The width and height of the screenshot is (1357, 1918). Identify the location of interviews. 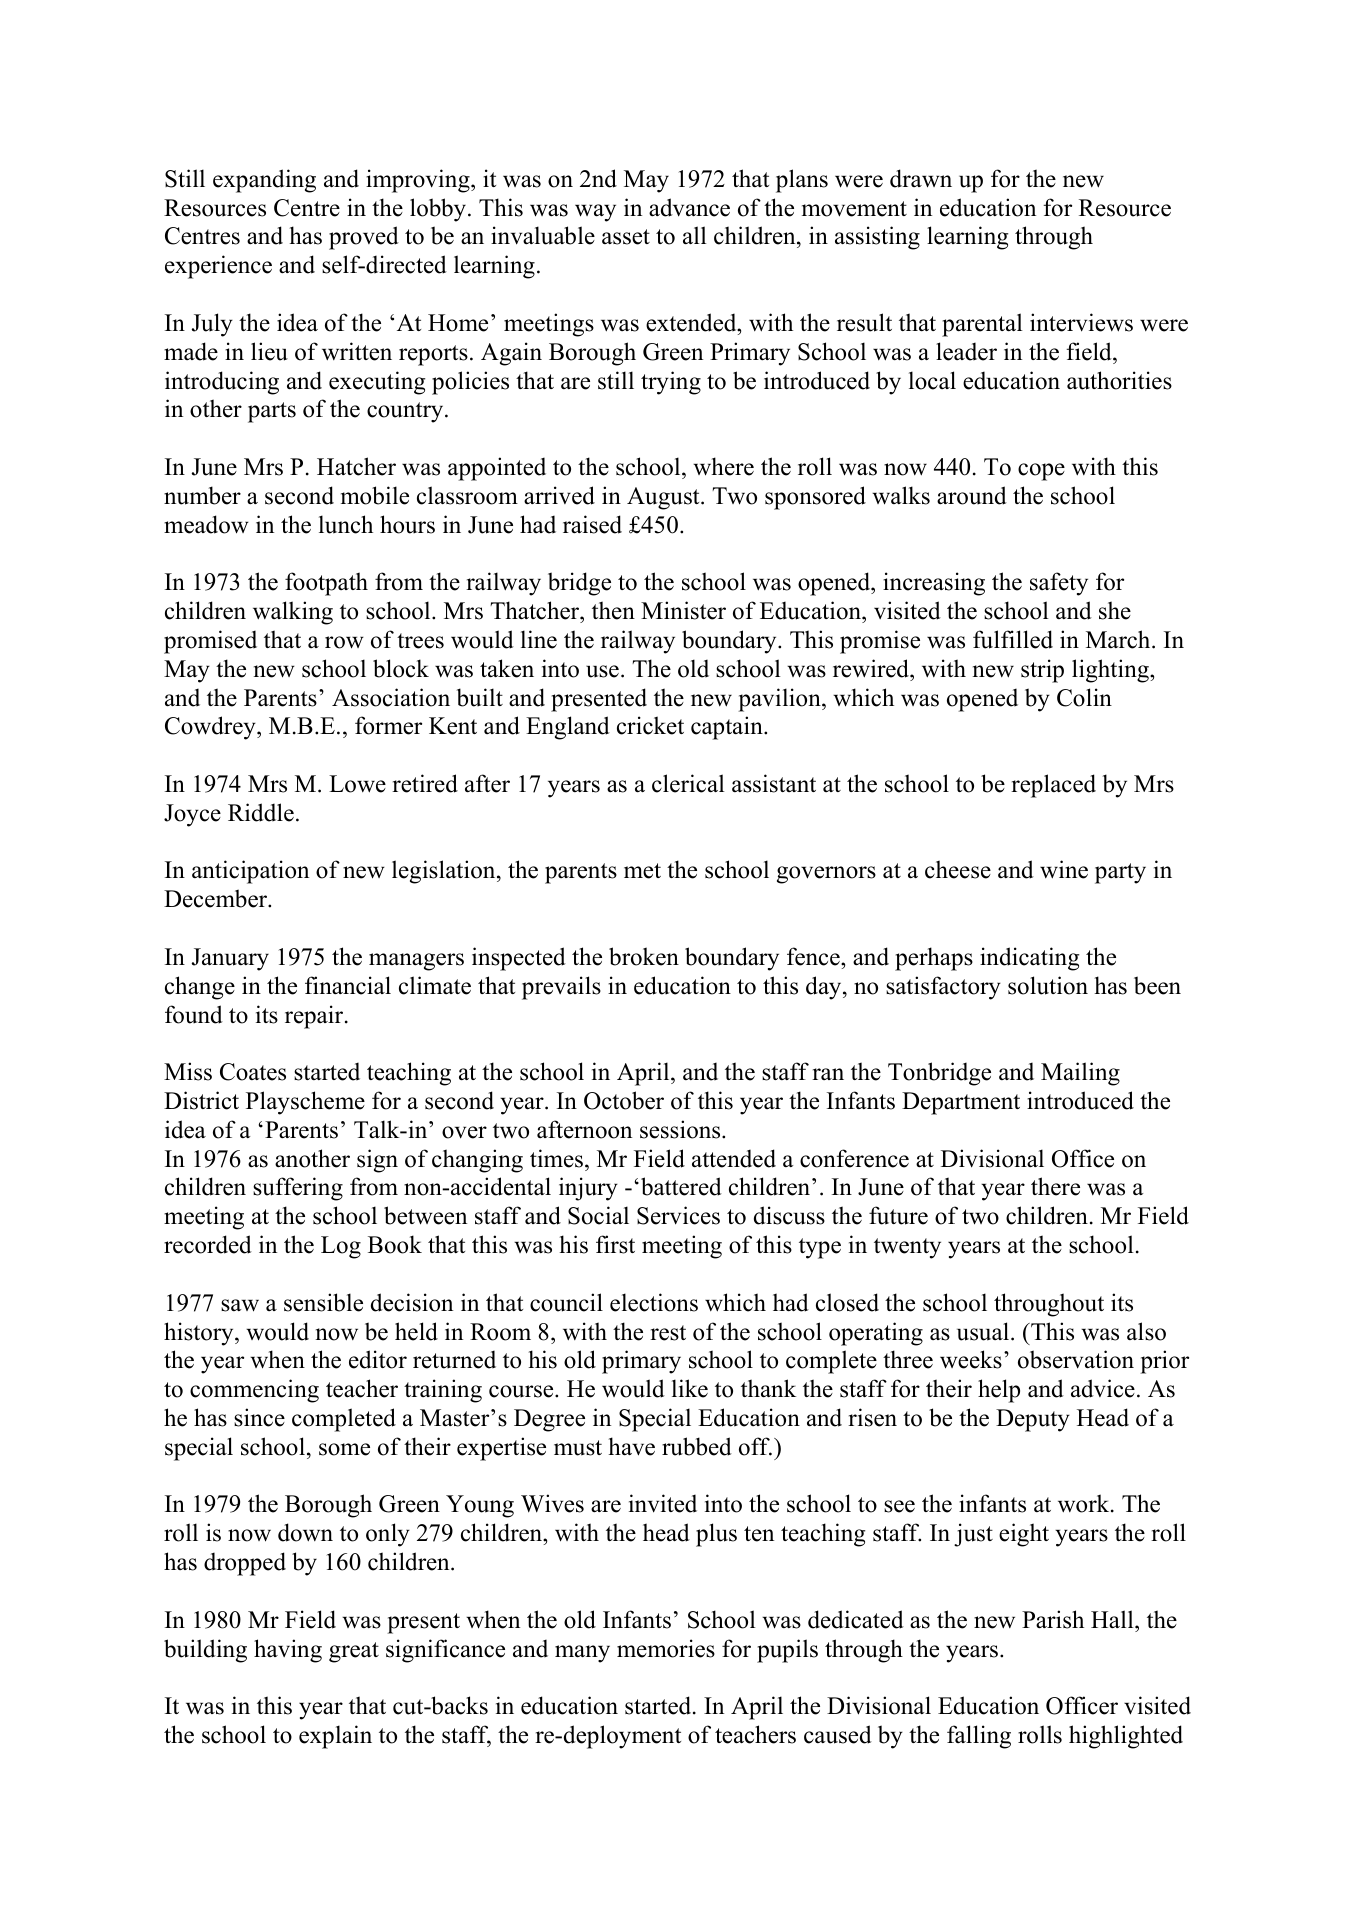
(1081, 322).
